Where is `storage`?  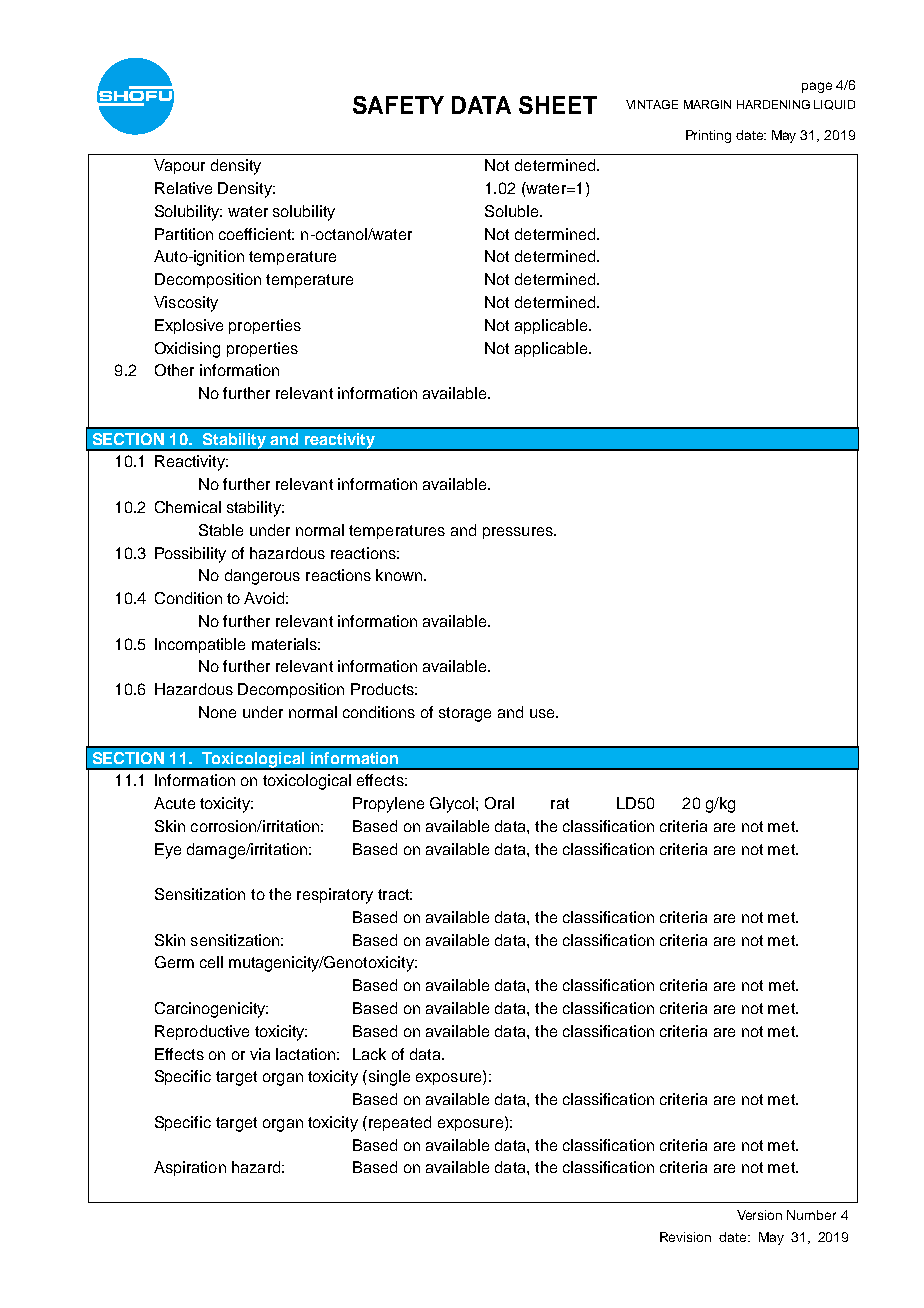 storage is located at coordinates (465, 714).
